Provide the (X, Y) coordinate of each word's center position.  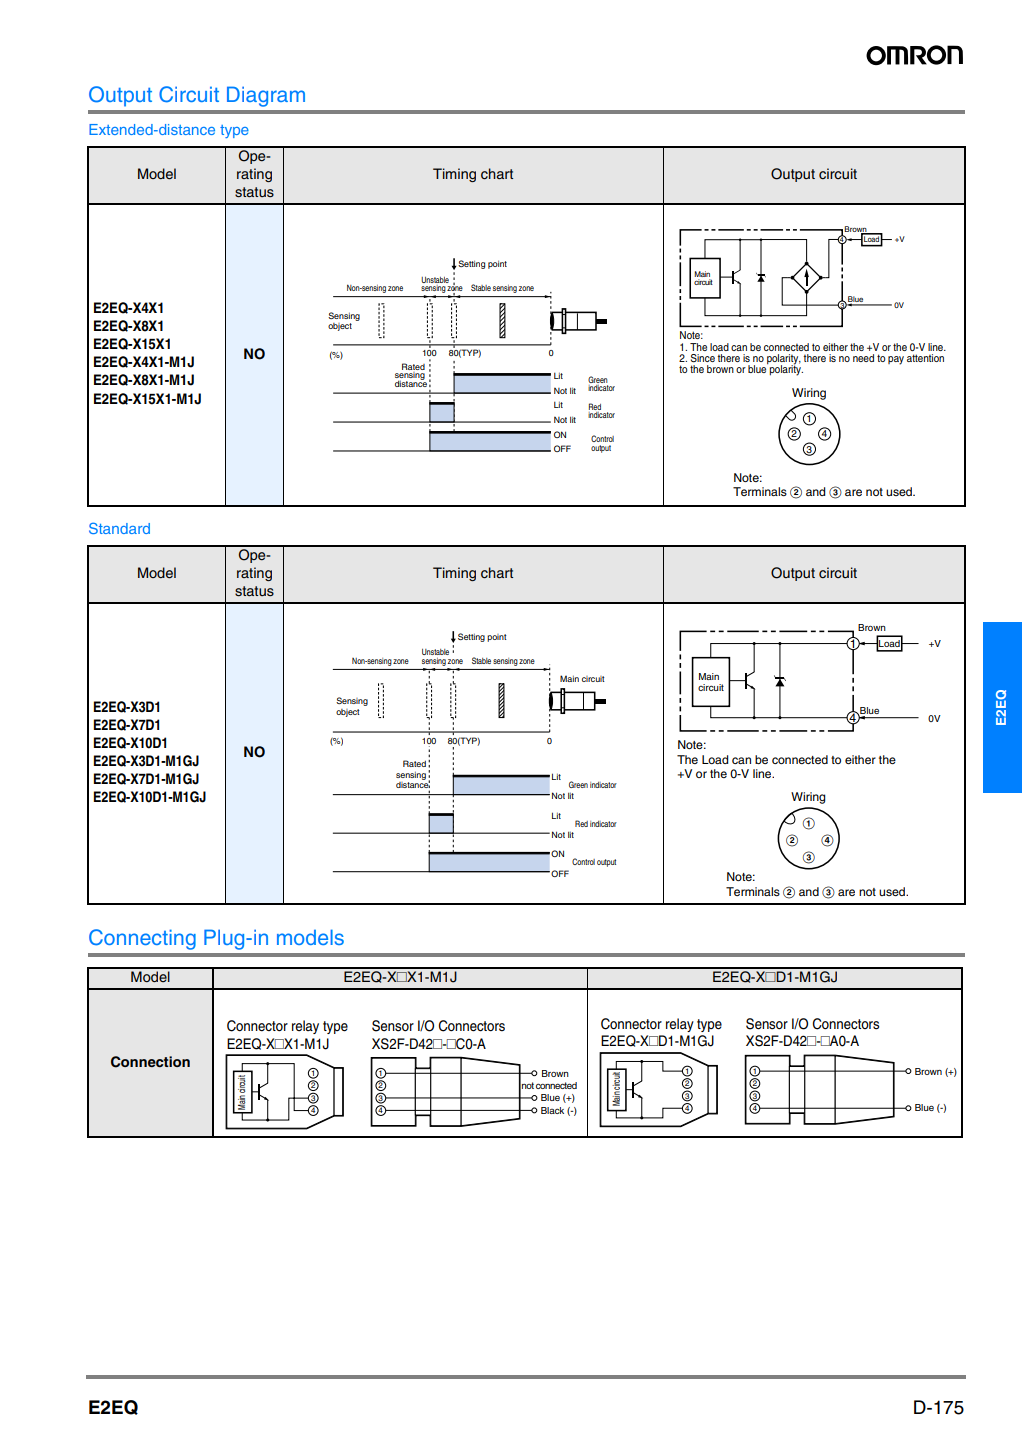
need (863, 358)
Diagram (266, 96)
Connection (150, 1062)
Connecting (142, 939)
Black (552, 1110)
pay (896, 360)
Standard (119, 528)
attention (925, 358)
